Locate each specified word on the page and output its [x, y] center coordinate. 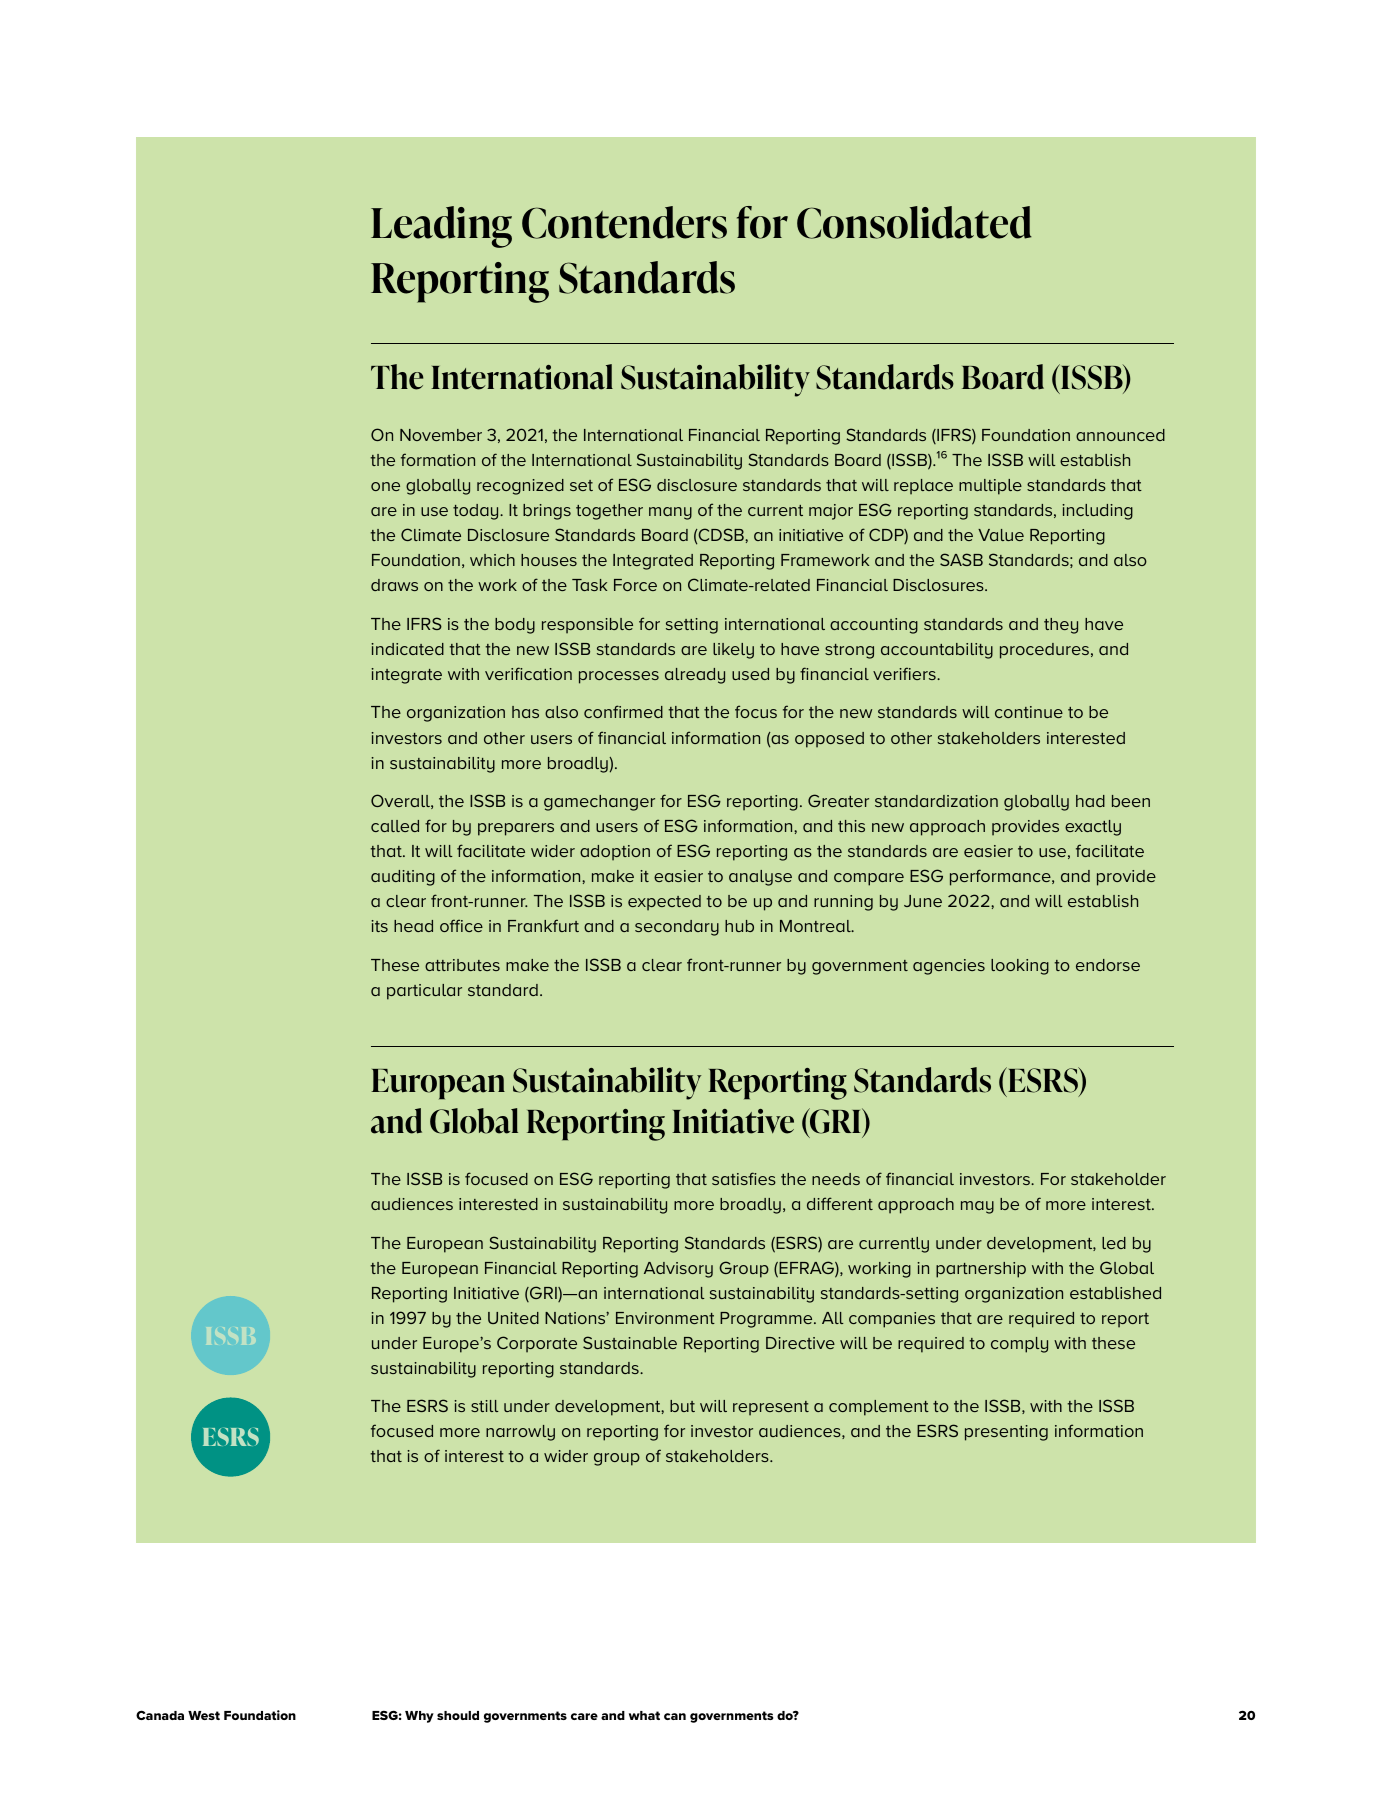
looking [1020, 967]
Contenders [624, 222]
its [379, 926]
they [1061, 626]
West [204, 1715]
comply [1019, 1345]
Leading [441, 227]
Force [635, 585]
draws [394, 585]
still [485, 1406]
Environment [665, 1318]
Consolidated [914, 222]
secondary [677, 928]
